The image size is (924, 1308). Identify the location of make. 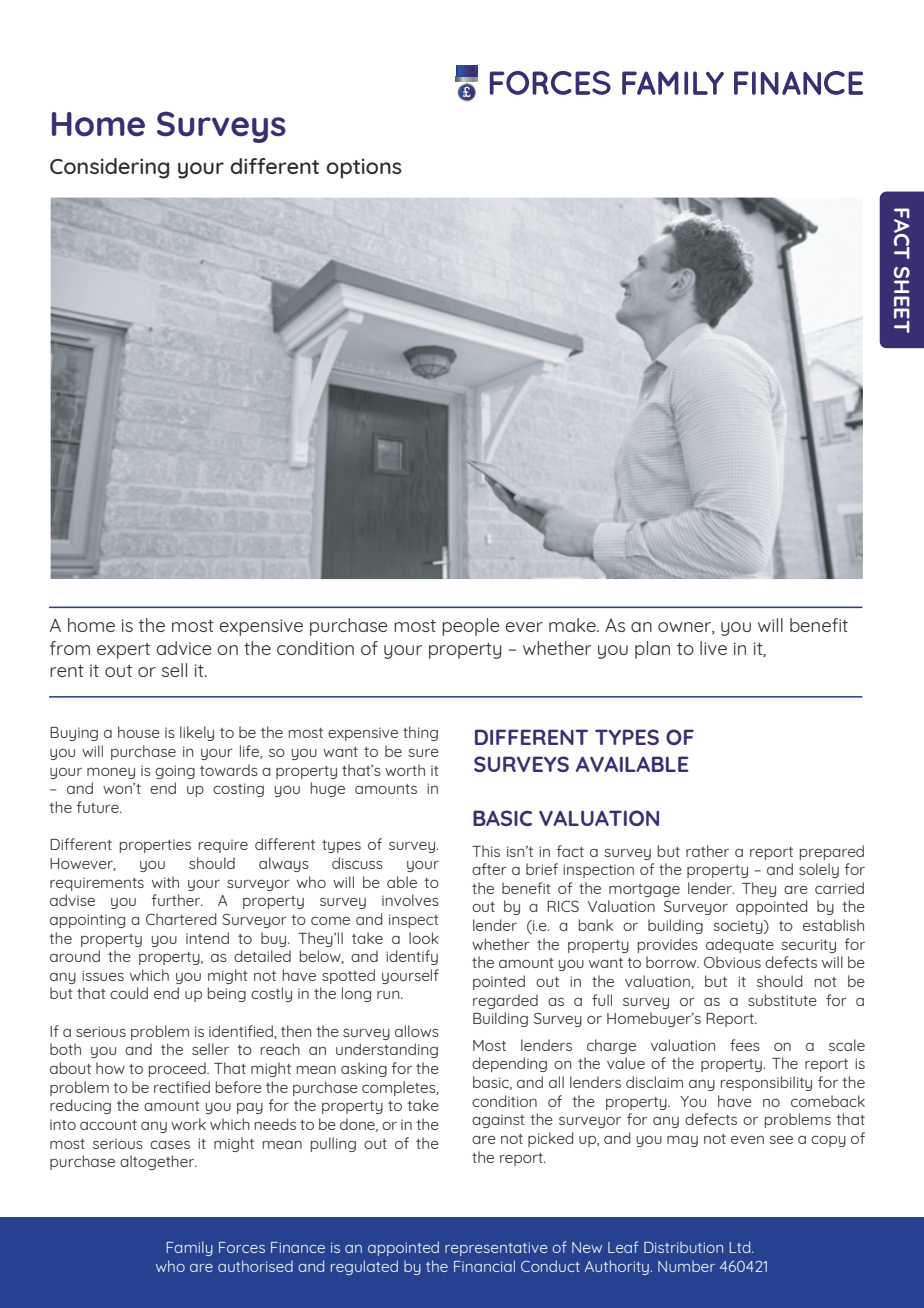
(573, 625).
